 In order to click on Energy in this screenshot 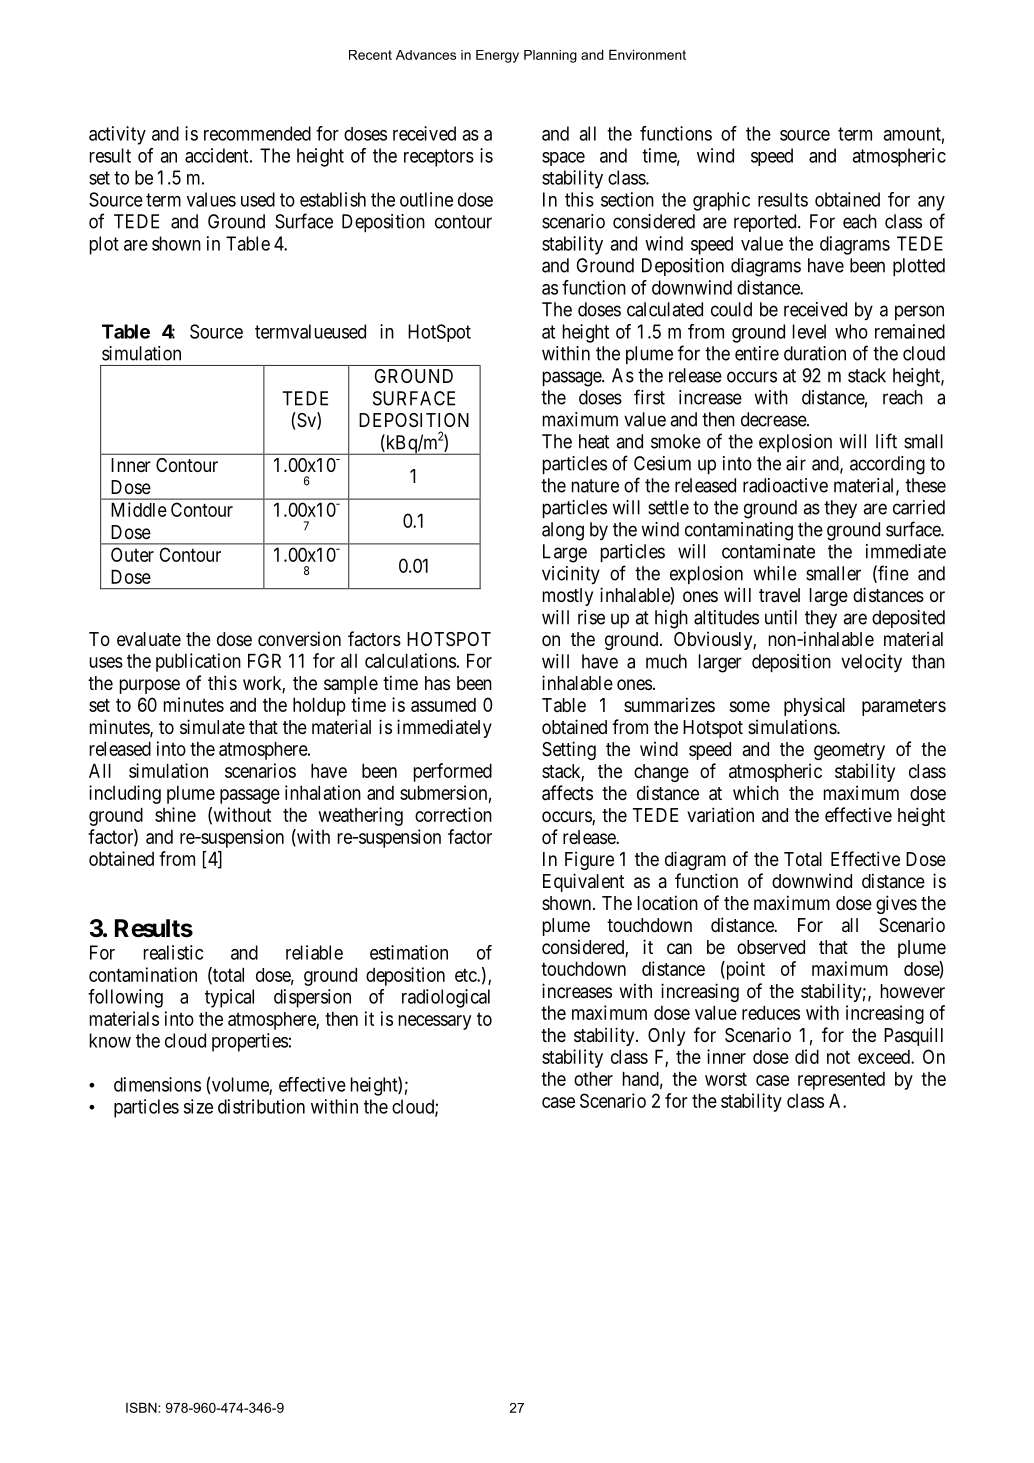, I will do `click(497, 56)`.
